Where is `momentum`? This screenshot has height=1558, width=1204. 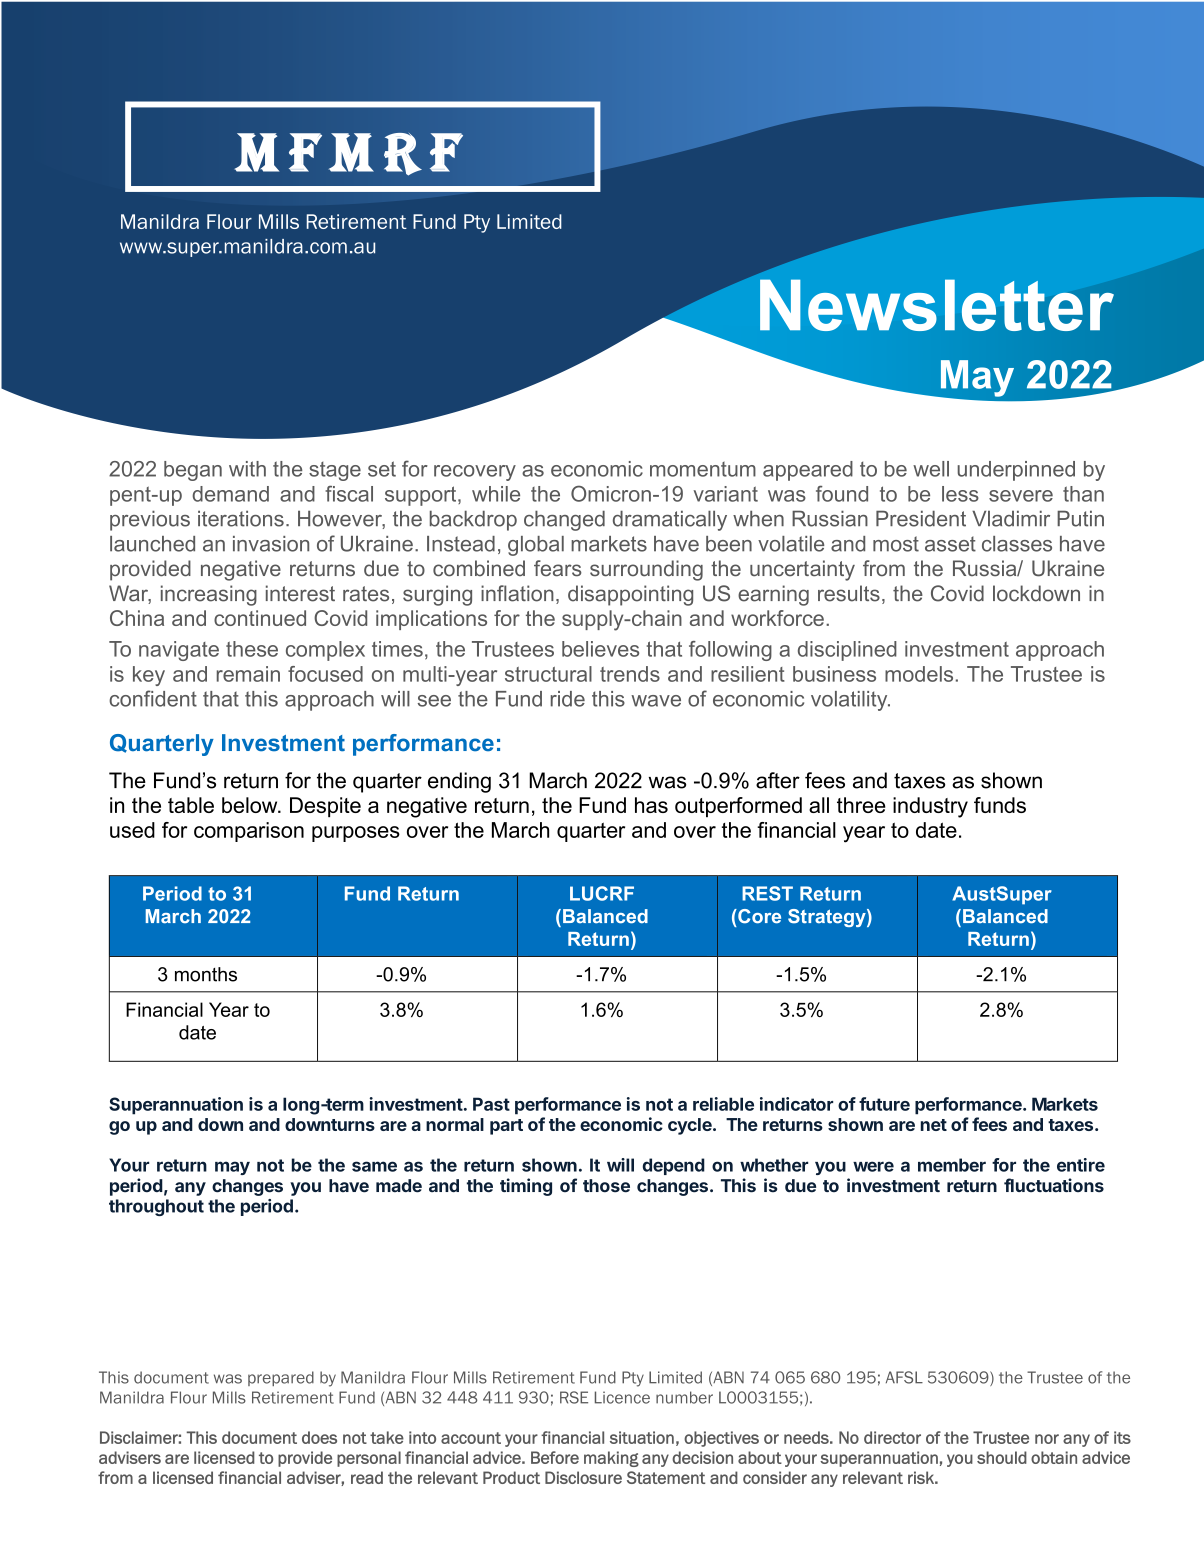 momentum is located at coordinates (703, 469).
